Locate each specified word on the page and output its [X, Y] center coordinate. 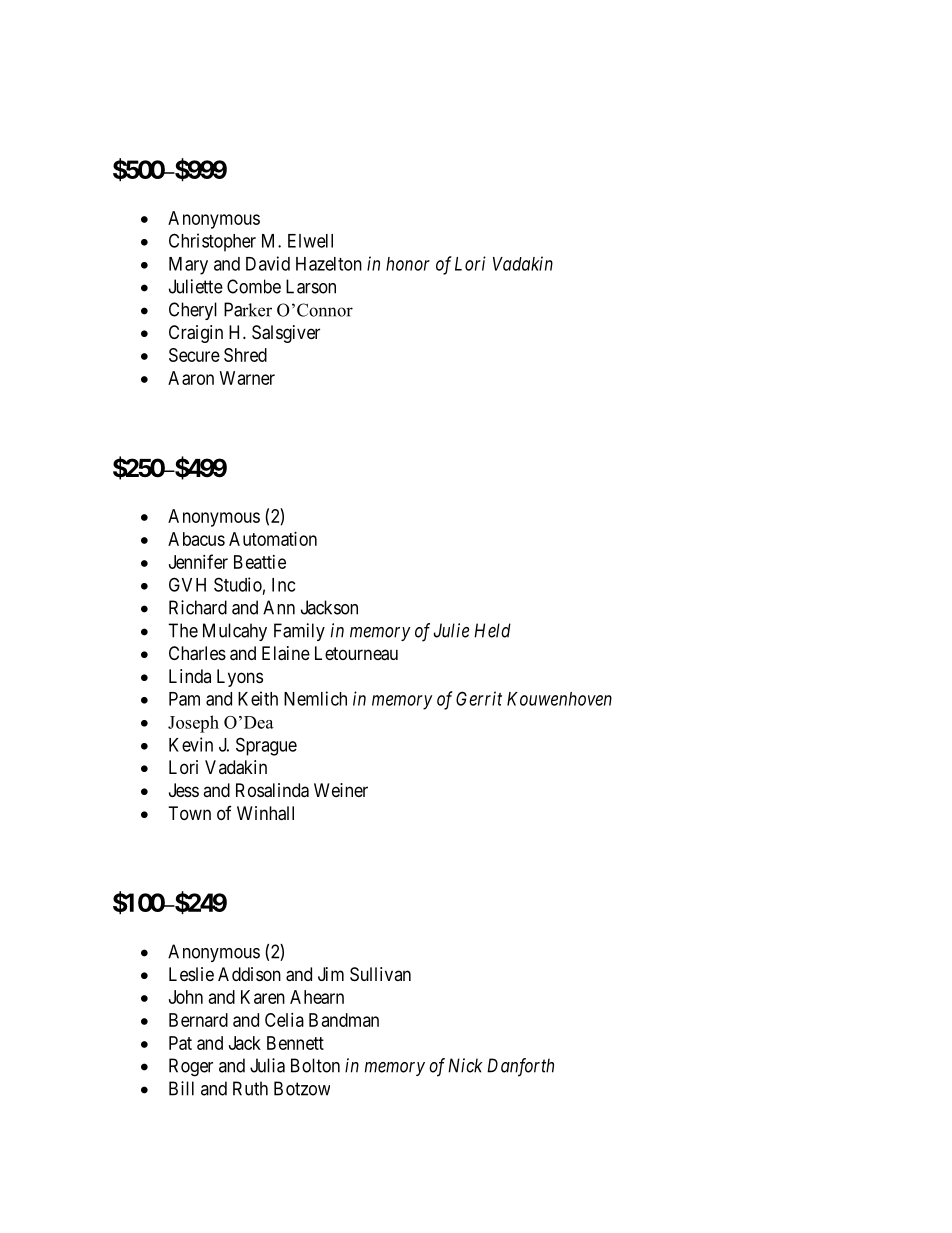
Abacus [196, 539]
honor [408, 264]
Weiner [341, 790]
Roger [191, 1067]
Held [492, 630]
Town [190, 813]
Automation [273, 539]
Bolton [315, 1065]
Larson [311, 286]
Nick [465, 1065]
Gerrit [479, 698]
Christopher [212, 242]
